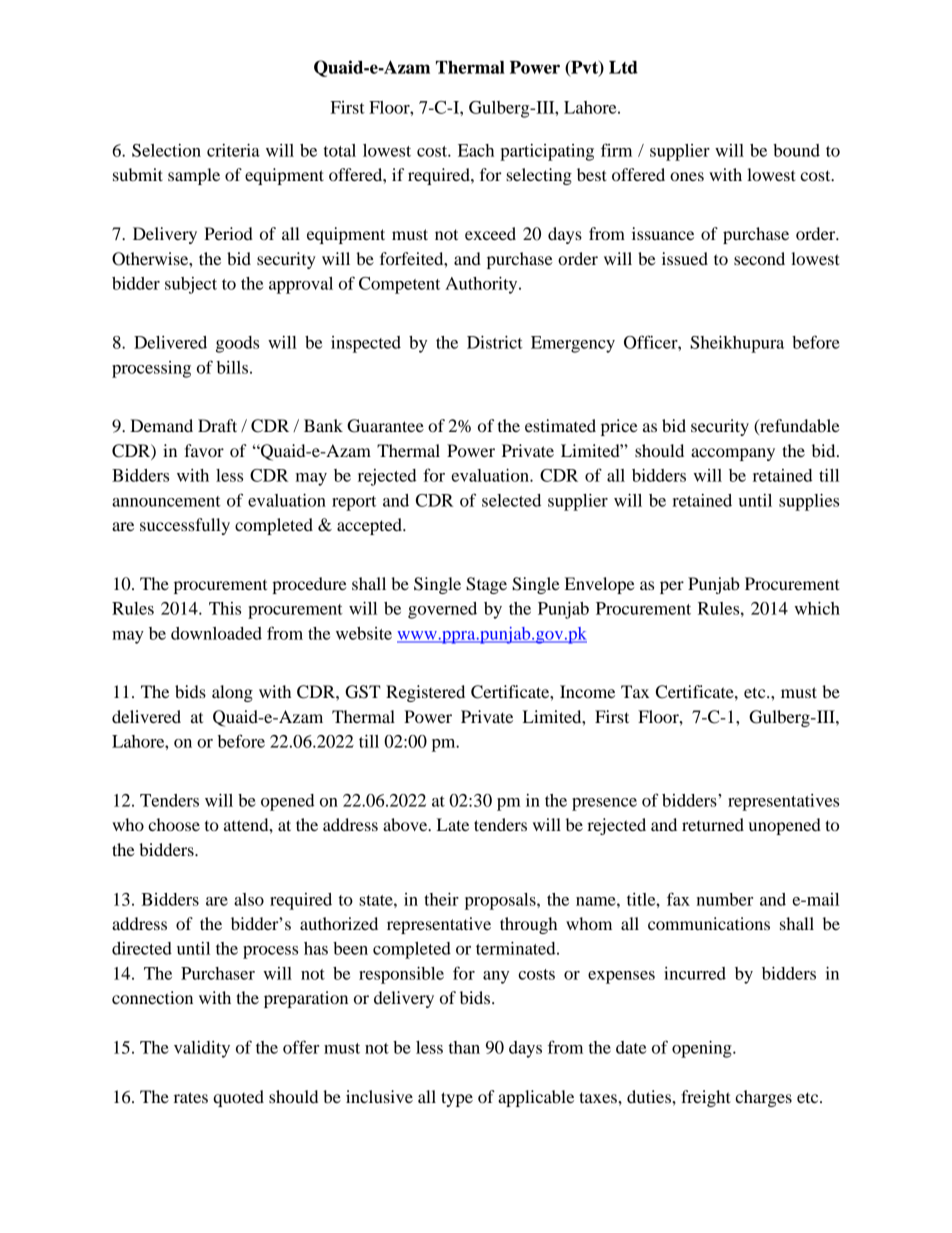 Image resolution: width=952 pixels, height=1233 pixels. What do you see at coordinates (817, 608) in the screenshot?
I see `which` at bounding box center [817, 608].
